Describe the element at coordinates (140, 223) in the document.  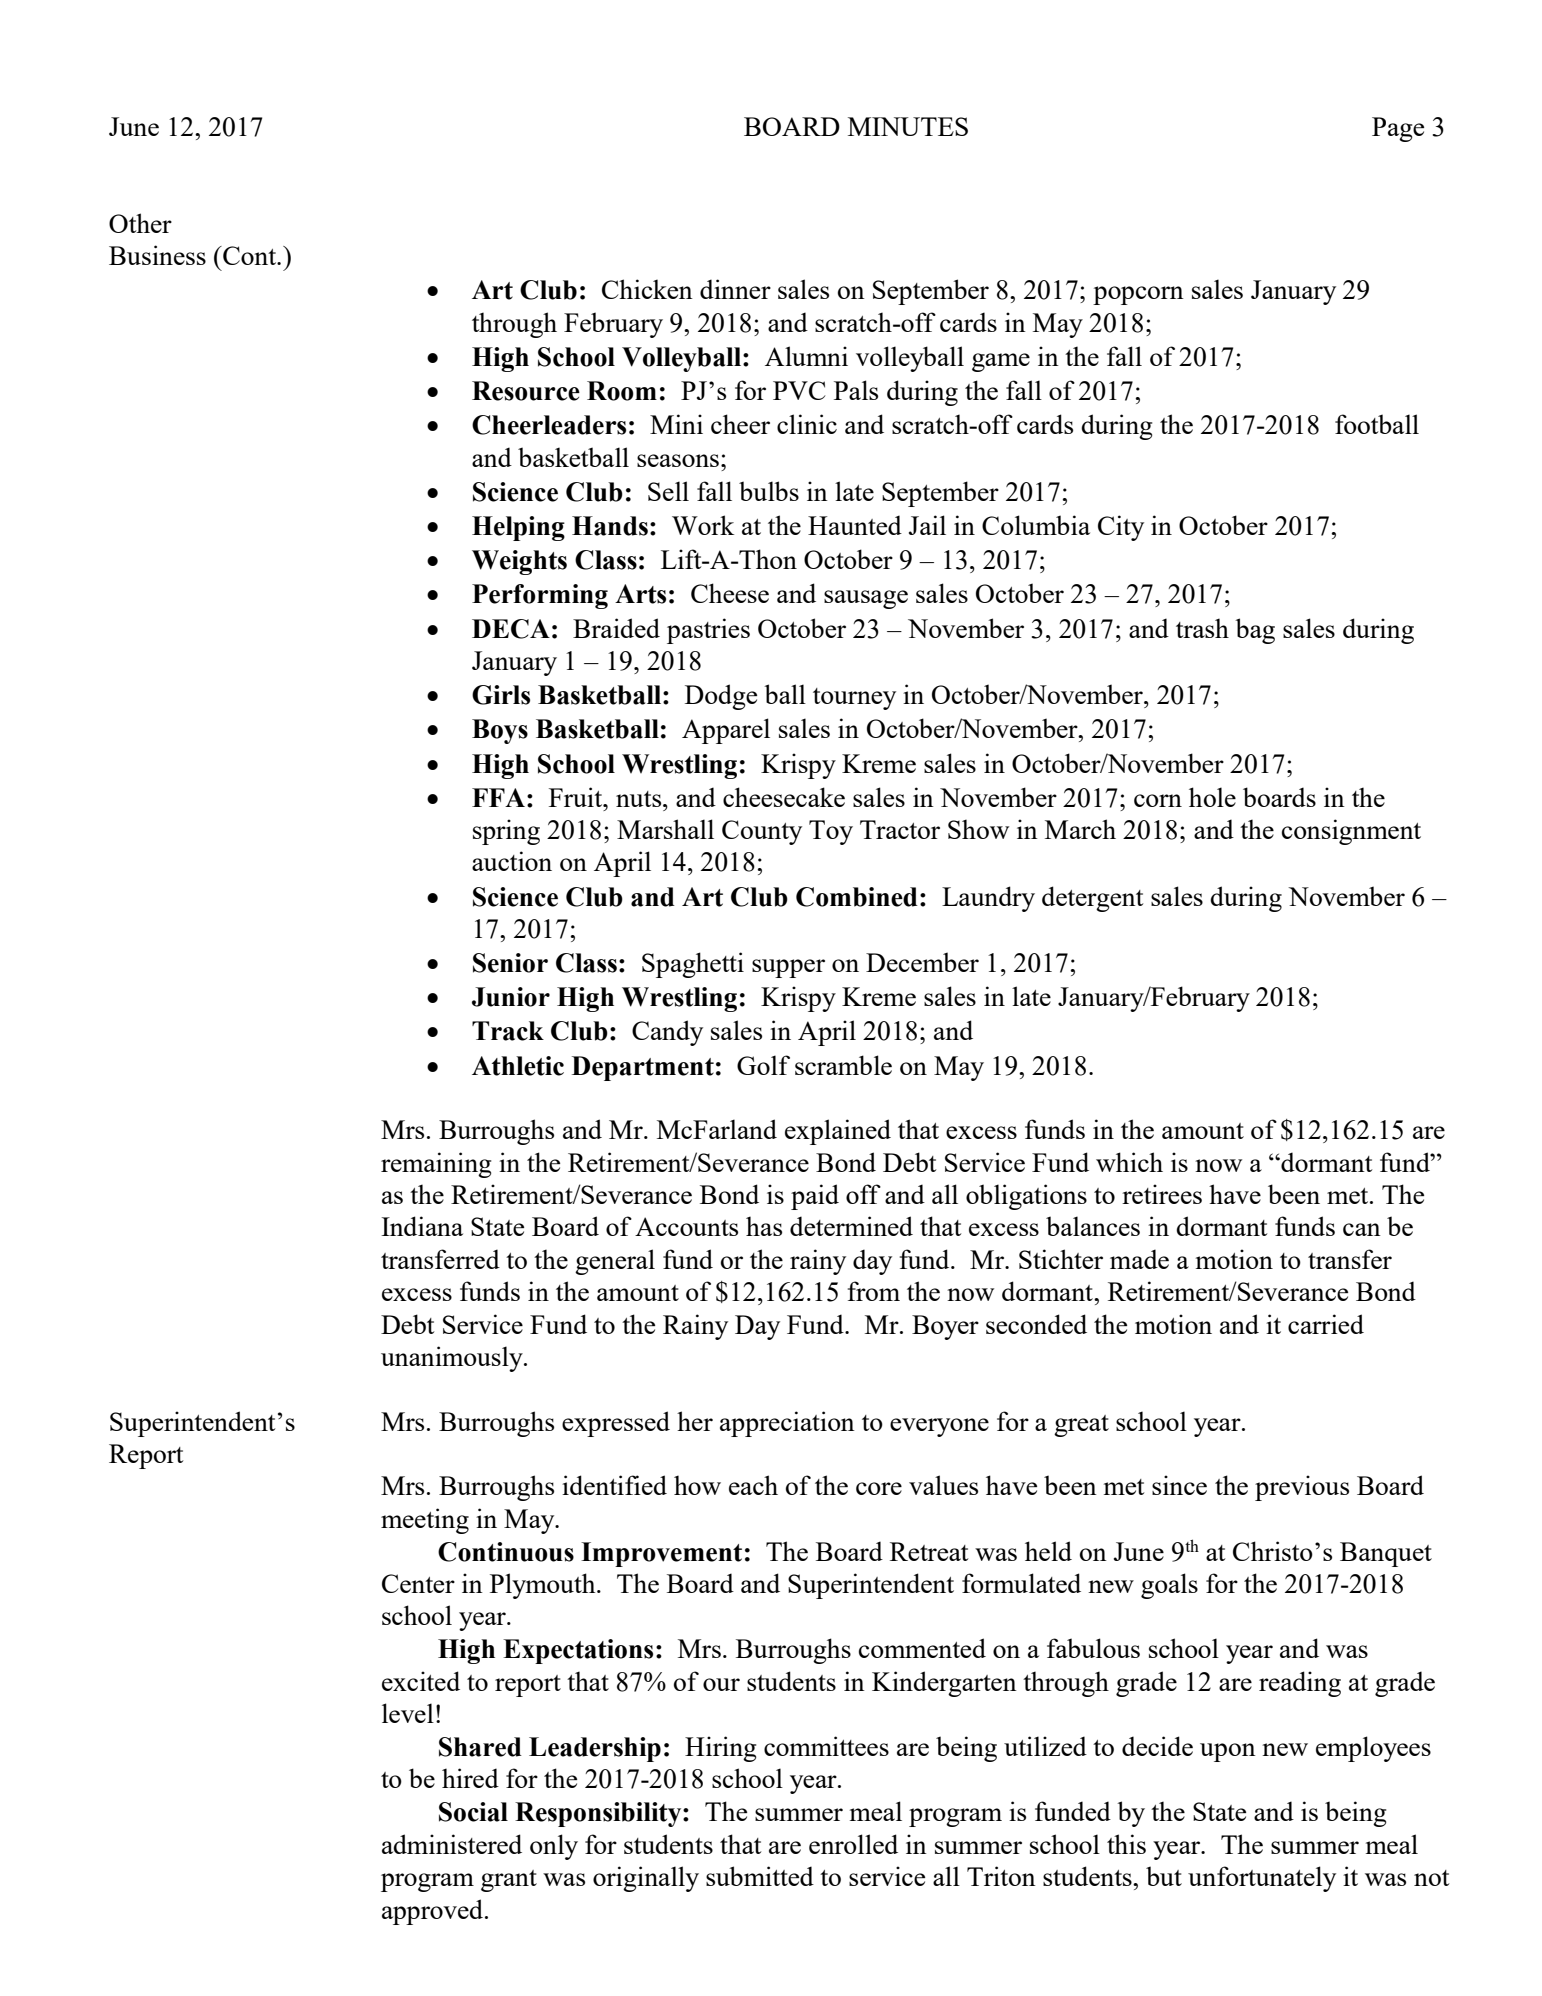
I see `Other` at that location.
